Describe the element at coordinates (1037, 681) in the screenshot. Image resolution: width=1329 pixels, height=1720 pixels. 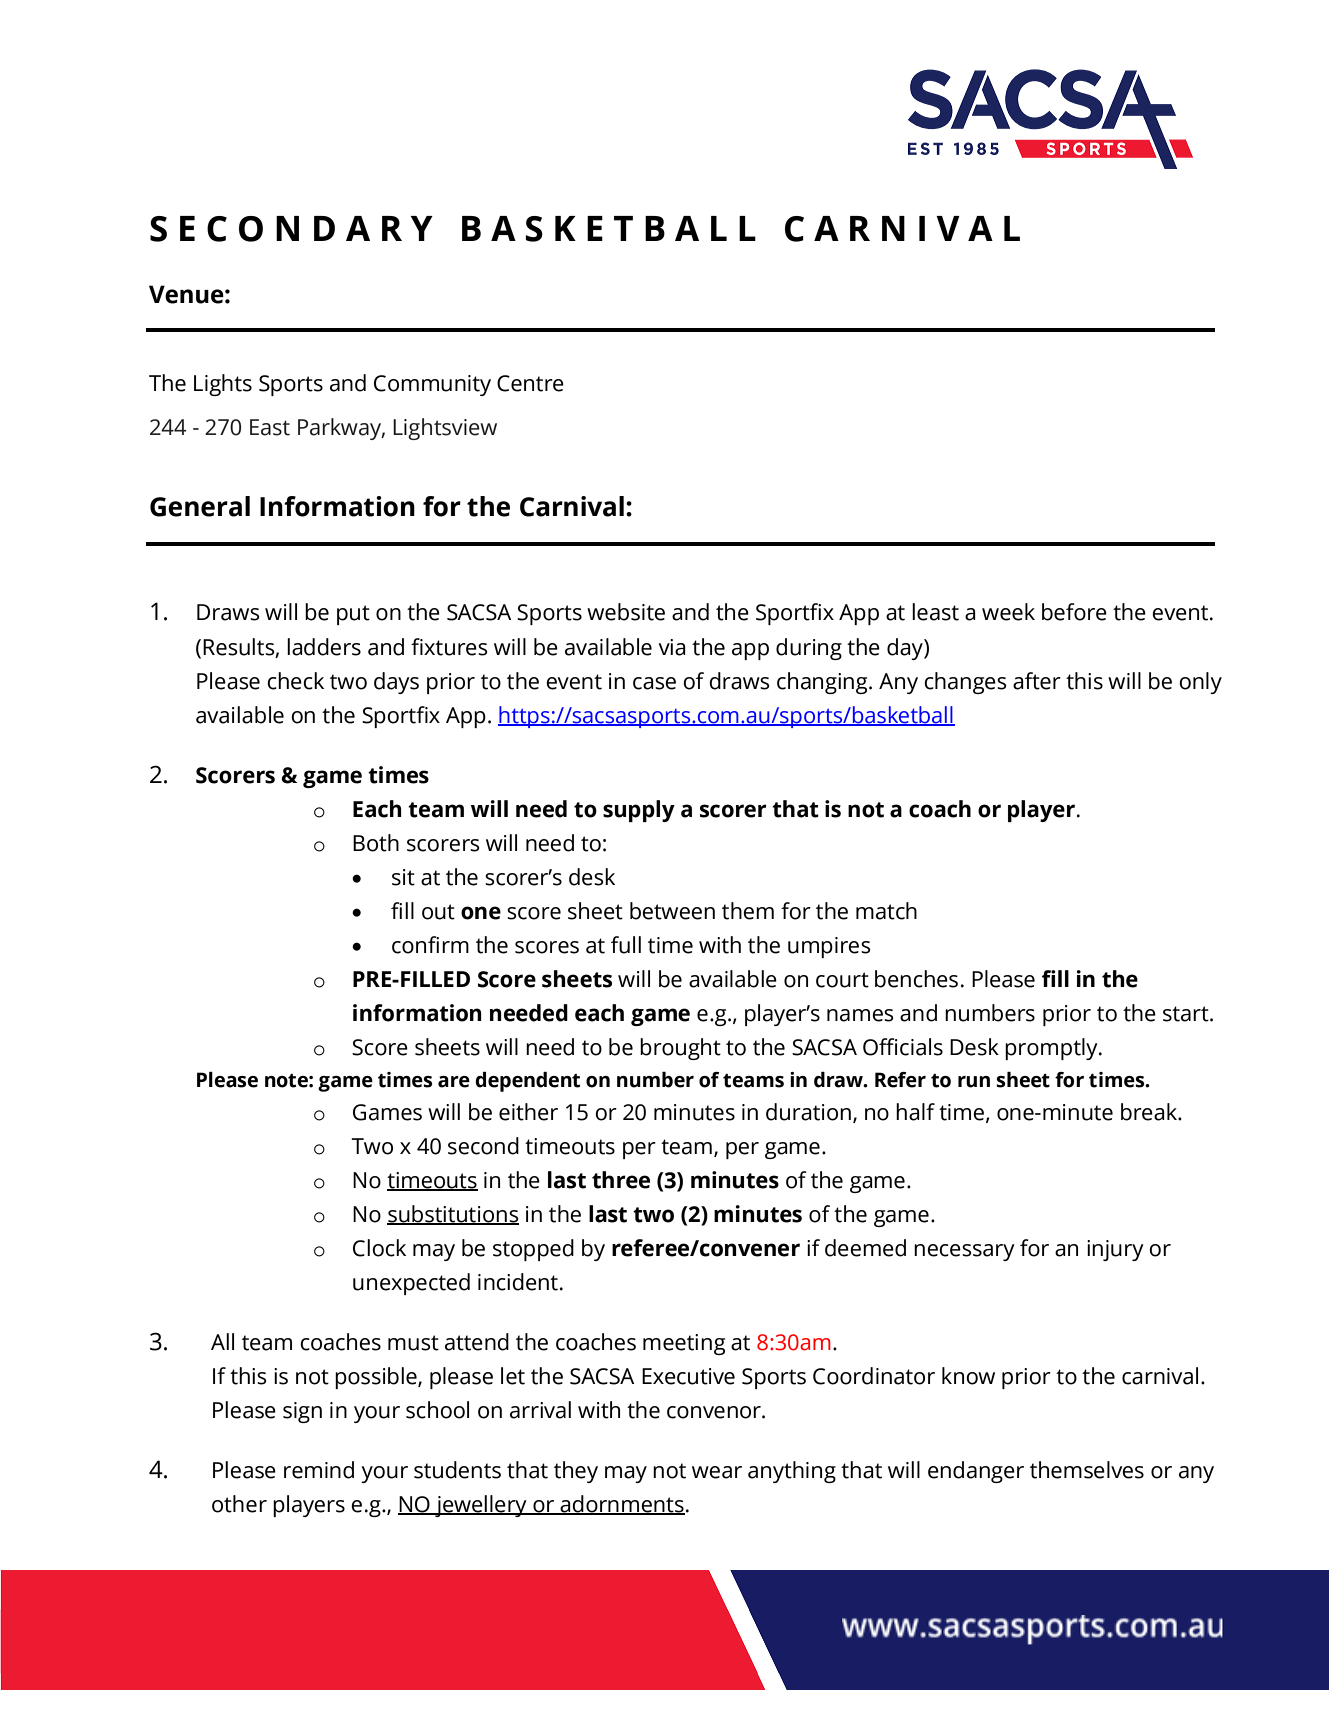
I see `after` at that location.
